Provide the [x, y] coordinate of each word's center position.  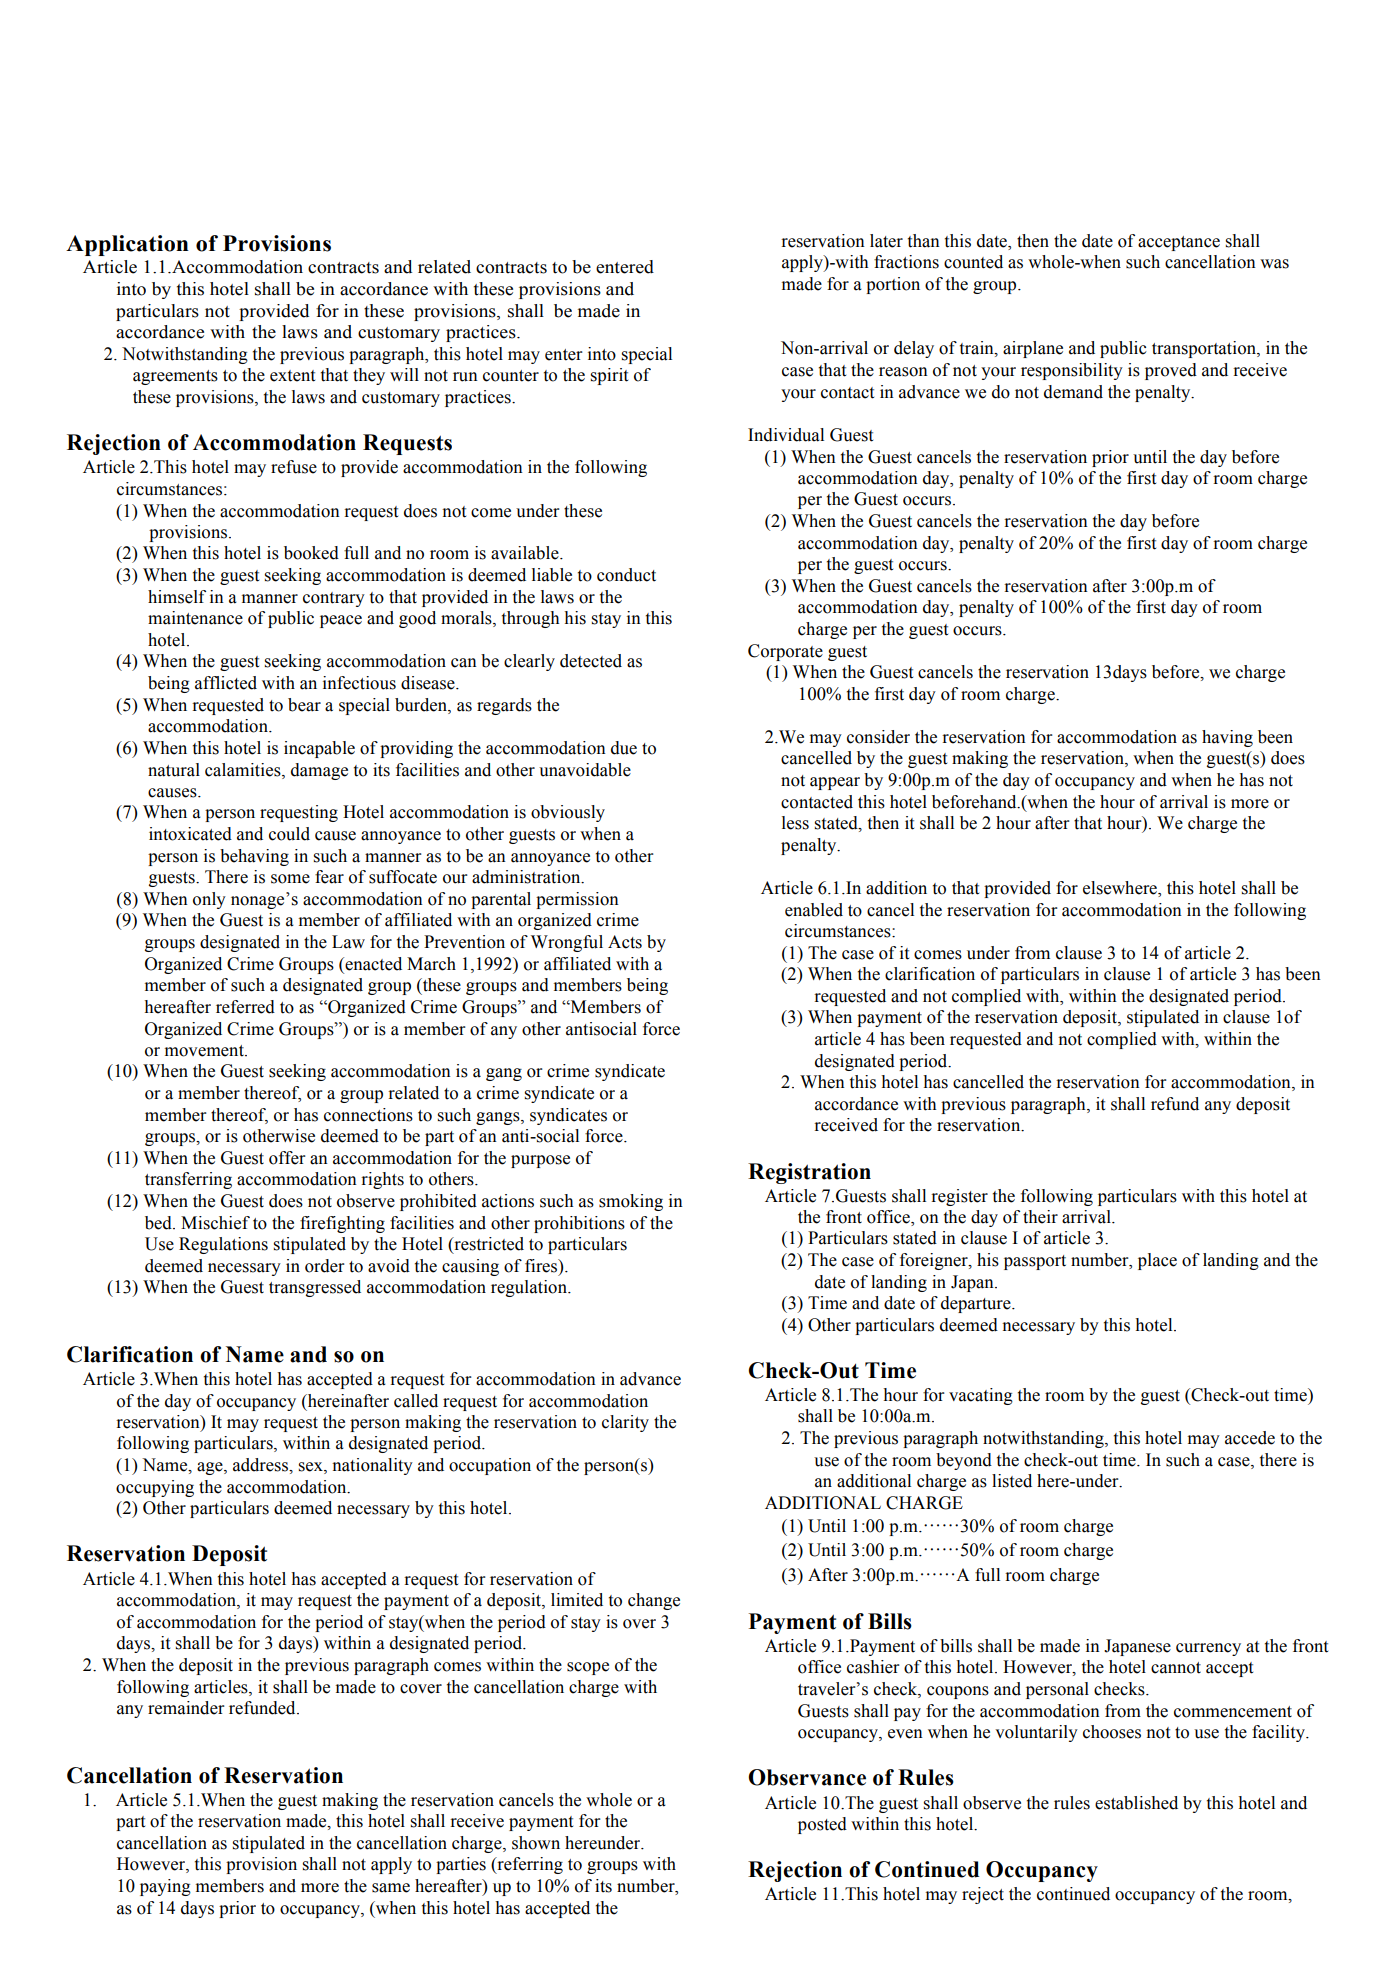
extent [292, 376]
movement [205, 1051]
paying [165, 1887]
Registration [809, 1173]
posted [822, 1825]
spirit [609, 376]
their [1040, 1217]
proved [1171, 371]
